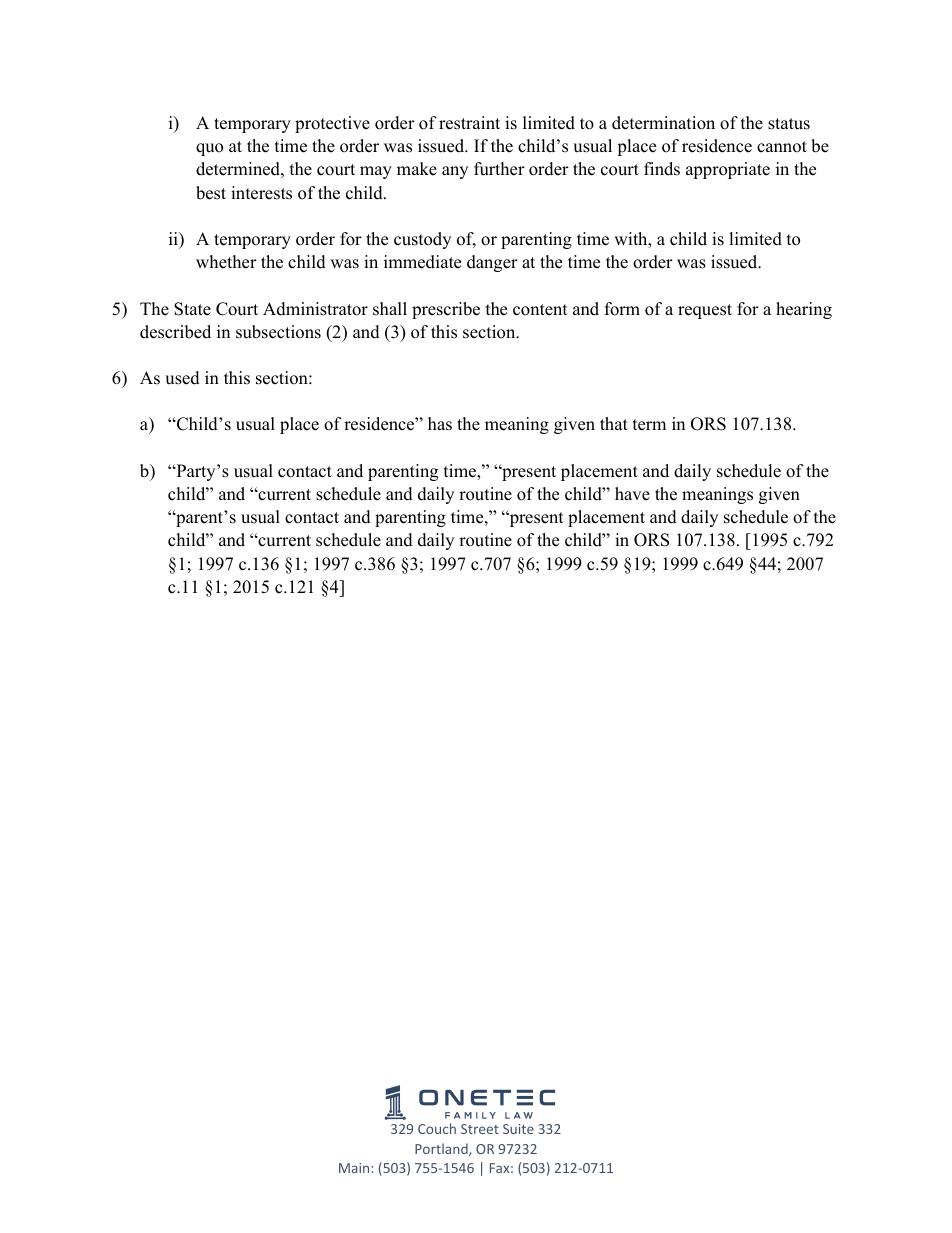 The height and width of the image is (1233, 952). I want to click on have, so click(632, 494).
